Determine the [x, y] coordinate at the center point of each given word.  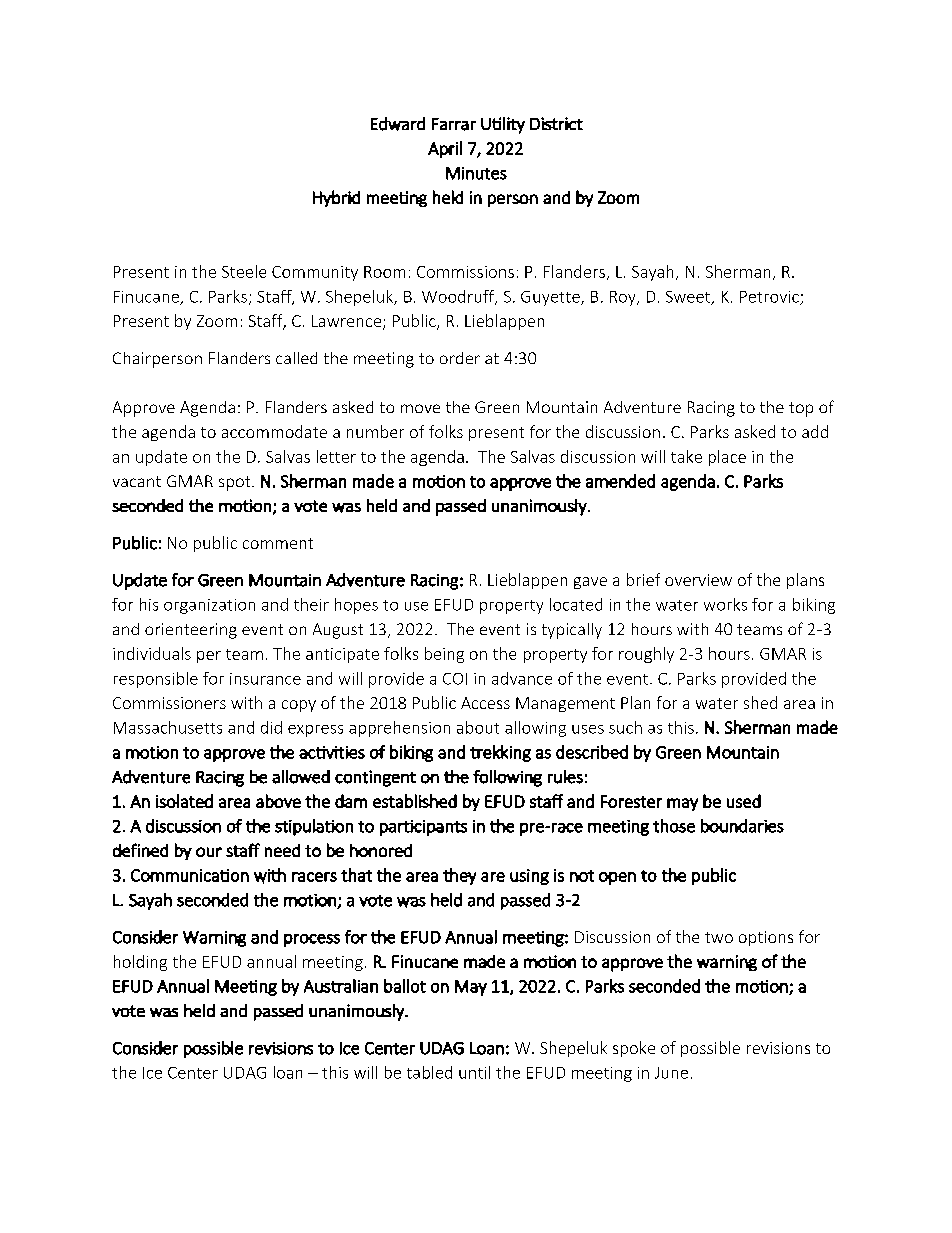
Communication [190, 875]
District [556, 123]
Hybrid [336, 198]
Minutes [476, 173]
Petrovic [770, 298]
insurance [265, 679]
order [460, 358]
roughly [646, 655]
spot [236, 483]
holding [140, 963]
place [727, 458]
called [296, 358]
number [375, 431]
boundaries [742, 826]
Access [485, 703]
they [459, 876]
